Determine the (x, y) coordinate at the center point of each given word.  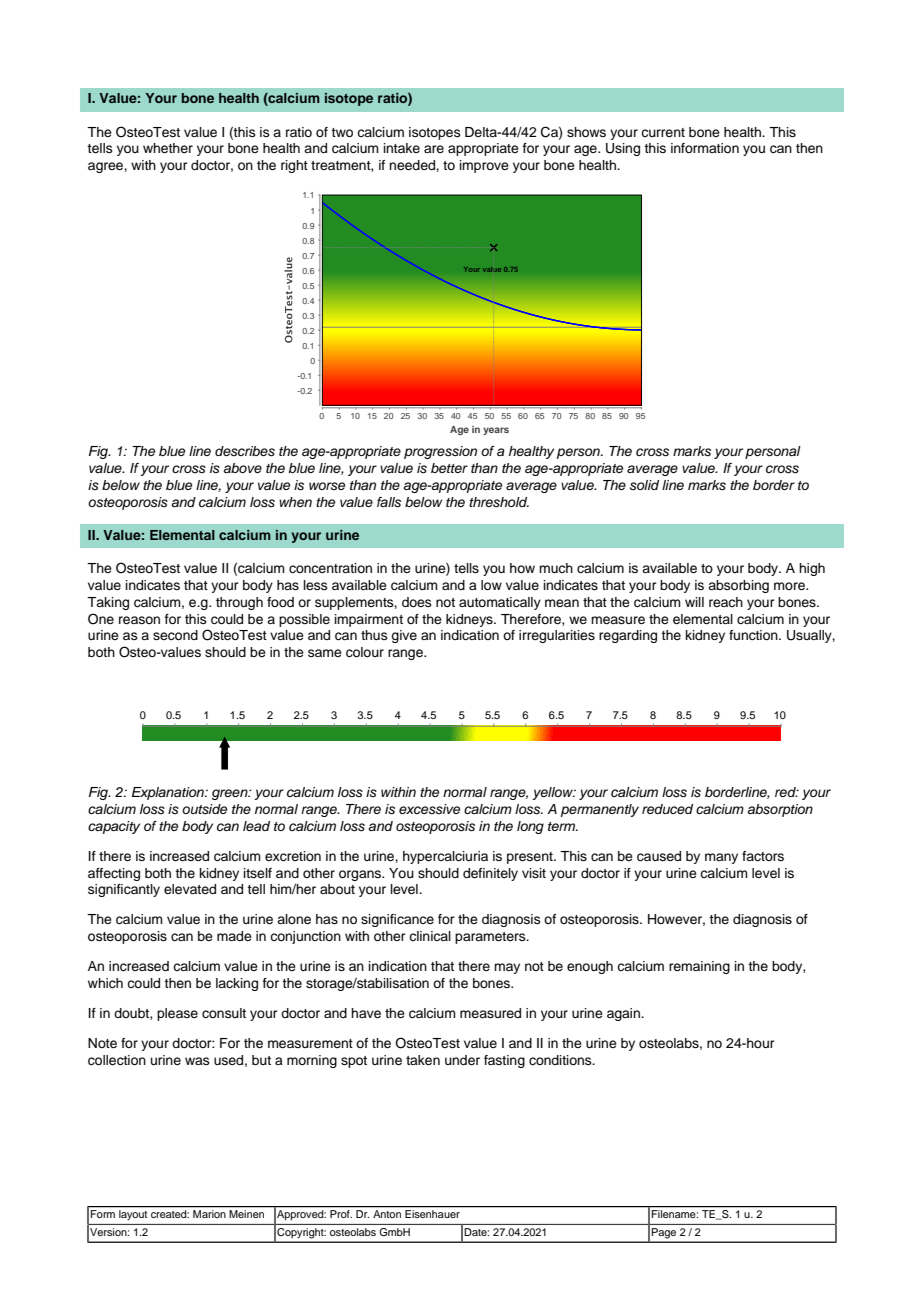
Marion (209, 1214)
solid (644, 485)
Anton (387, 1214)
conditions (561, 1060)
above (242, 468)
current (663, 132)
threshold (499, 502)
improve (484, 166)
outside (204, 809)
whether (168, 148)
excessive (429, 809)
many (721, 858)
